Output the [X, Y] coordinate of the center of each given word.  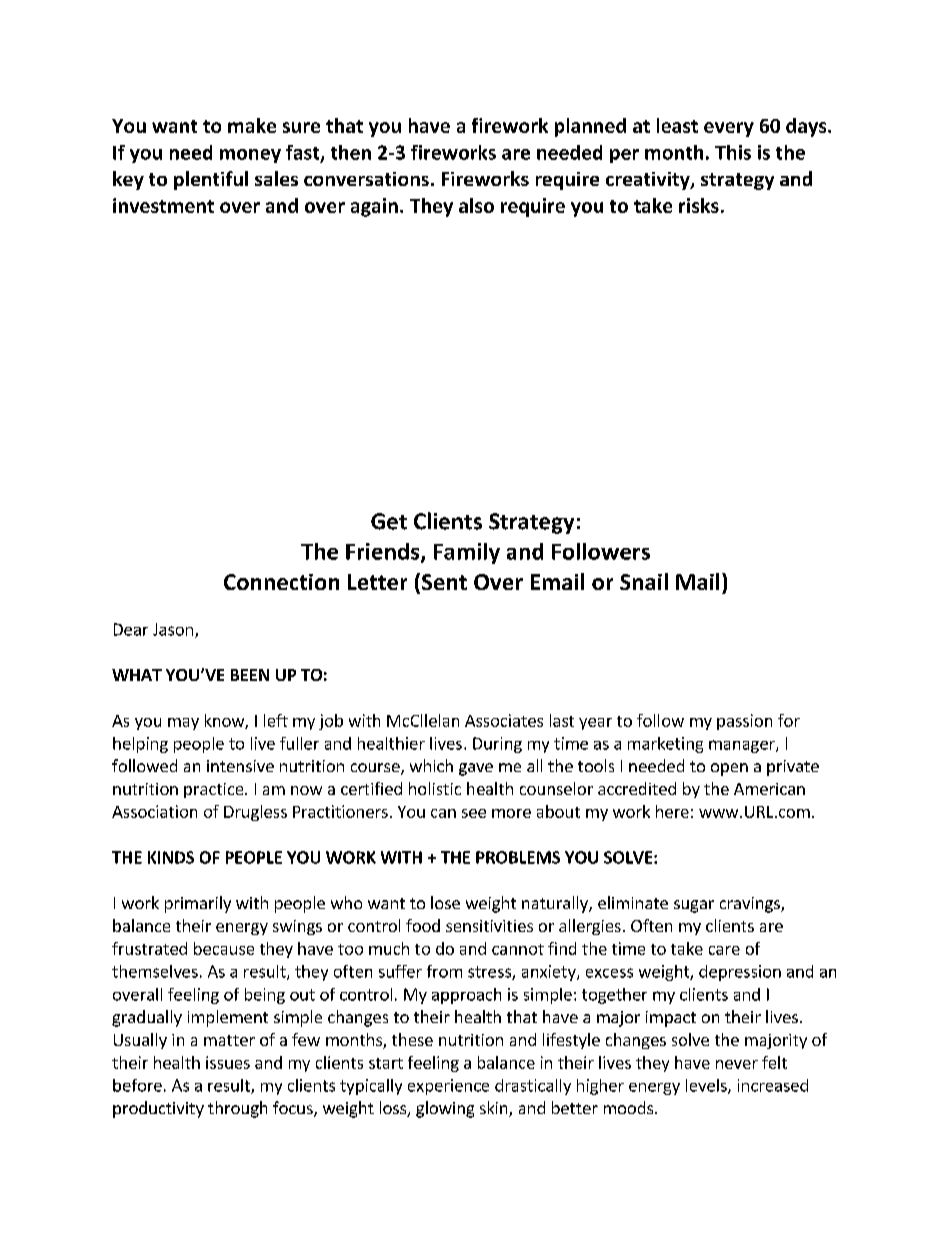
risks [699, 205]
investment [163, 205]
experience [448, 1087]
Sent [444, 582]
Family [467, 553]
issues [228, 1062]
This [733, 152]
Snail [644, 581]
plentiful [211, 180]
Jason [173, 629]
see [474, 813]
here [672, 811]
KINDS [171, 857]
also [476, 205]
